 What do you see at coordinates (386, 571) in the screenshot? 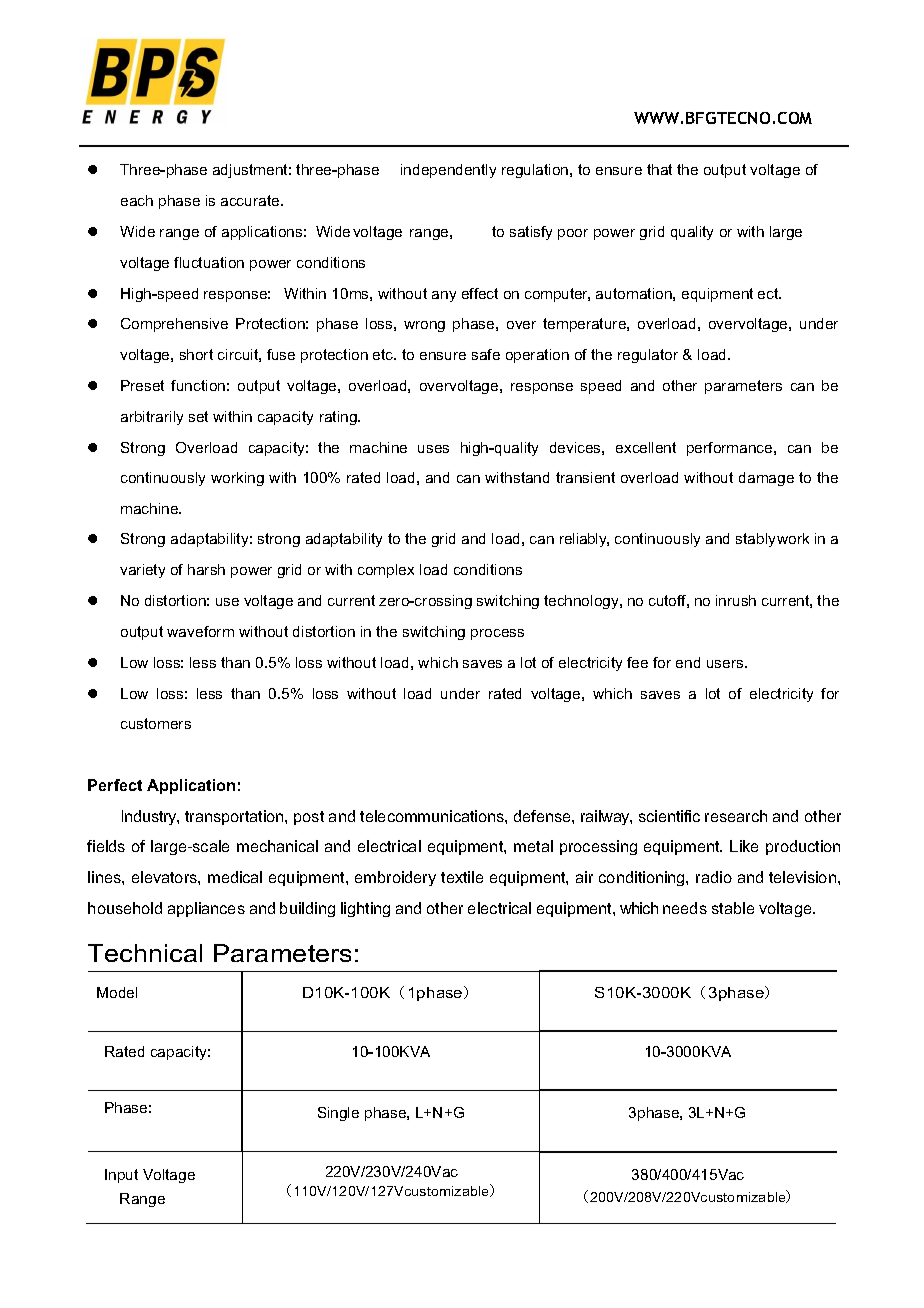
I see `complex` at bounding box center [386, 571].
